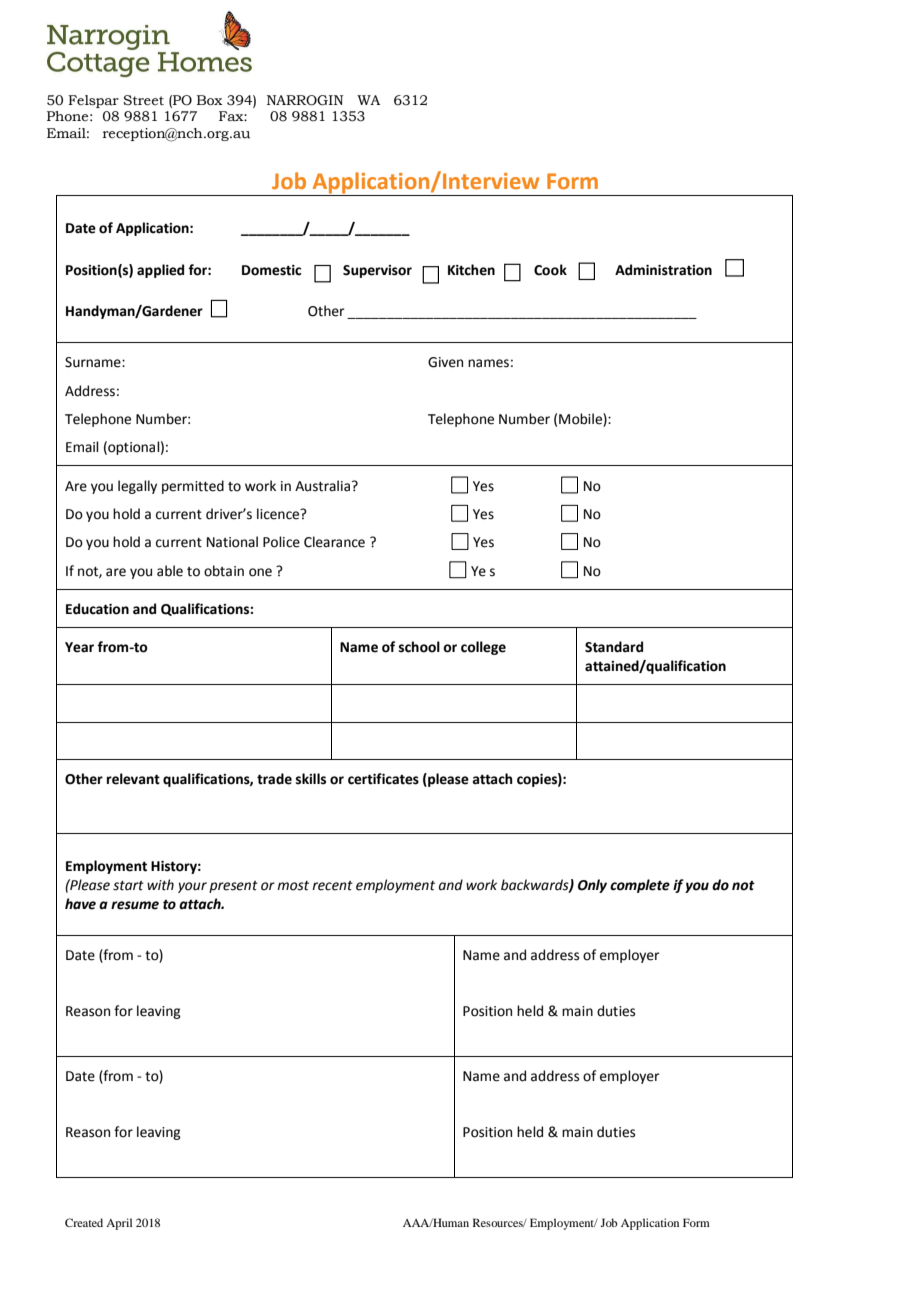 Image resolution: width=924 pixels, height=1307 pixels. Describe the element at coordinates (614, 647) in the screenshot. I see `Standard` at that location.
